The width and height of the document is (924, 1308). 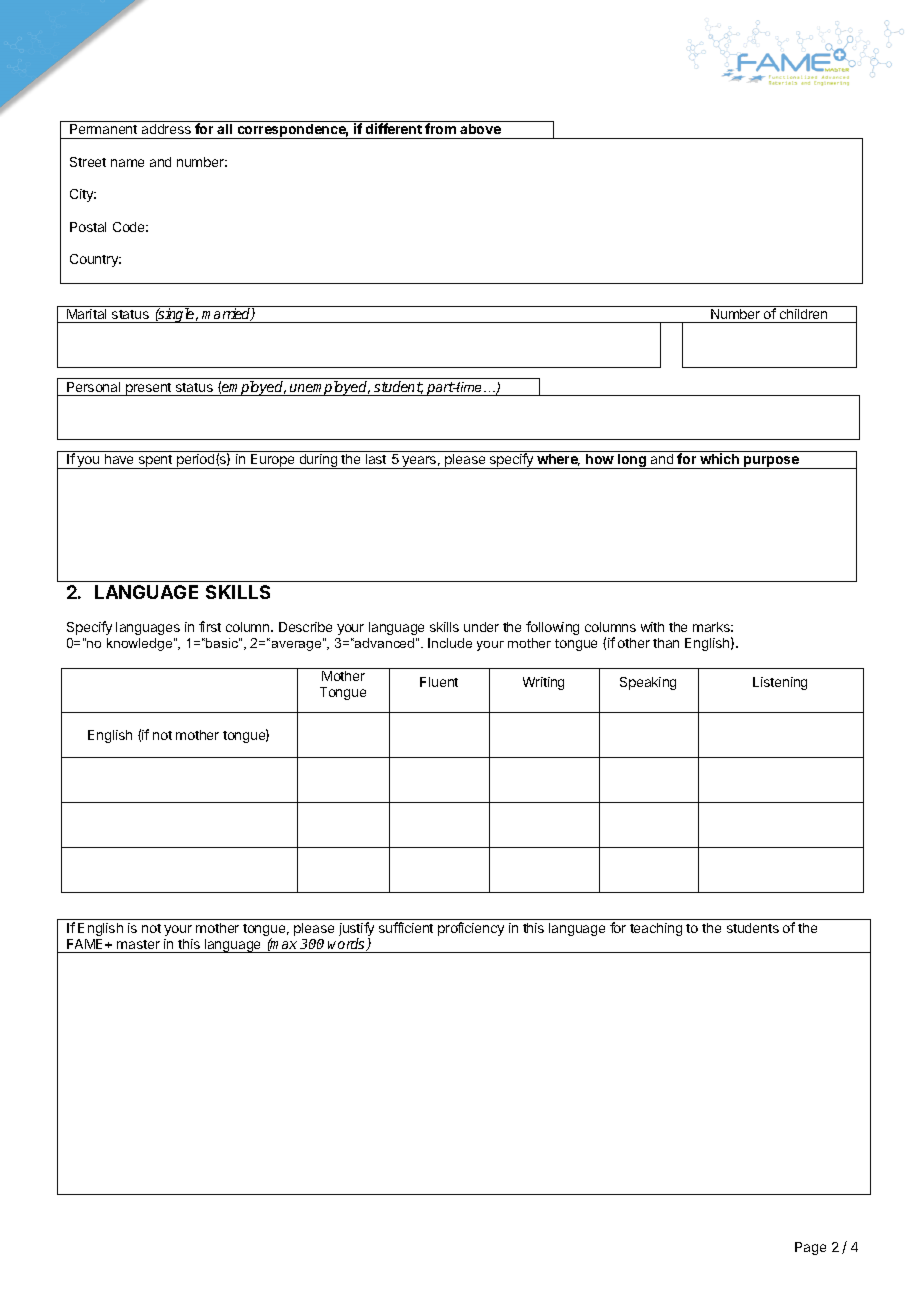 I want to click on Page, so click(x=810, y=1248).
